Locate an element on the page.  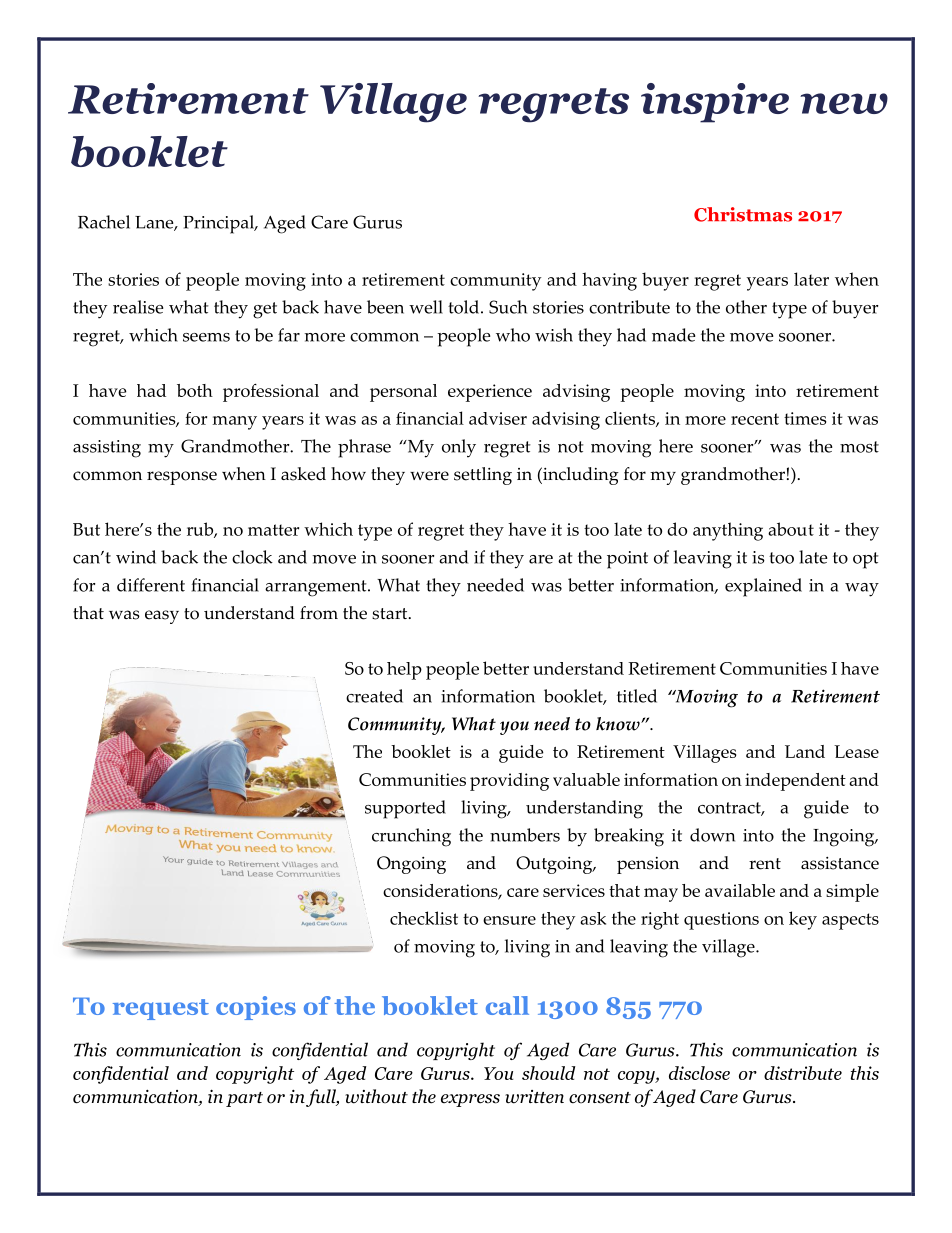
only is located at coordinates (459, 448).
